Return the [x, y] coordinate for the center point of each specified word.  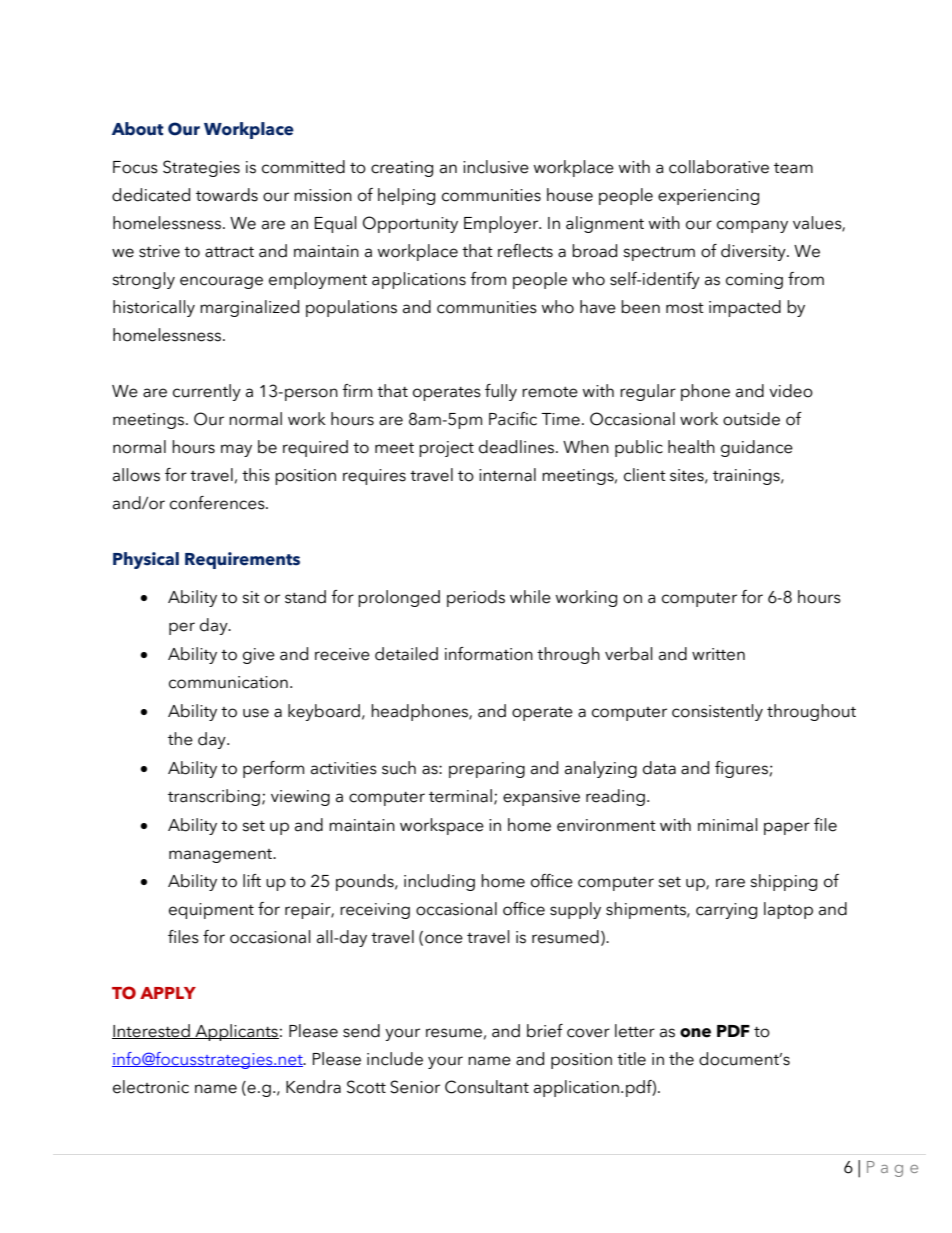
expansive [541, 798]
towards [227, 195]
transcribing [214, 797]
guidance [757, 448]
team [793, 168]
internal [507, 475]
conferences [218, 503]
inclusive [496, 167]
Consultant [487, 1087]
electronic [151, 1087]
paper [787, 828]
